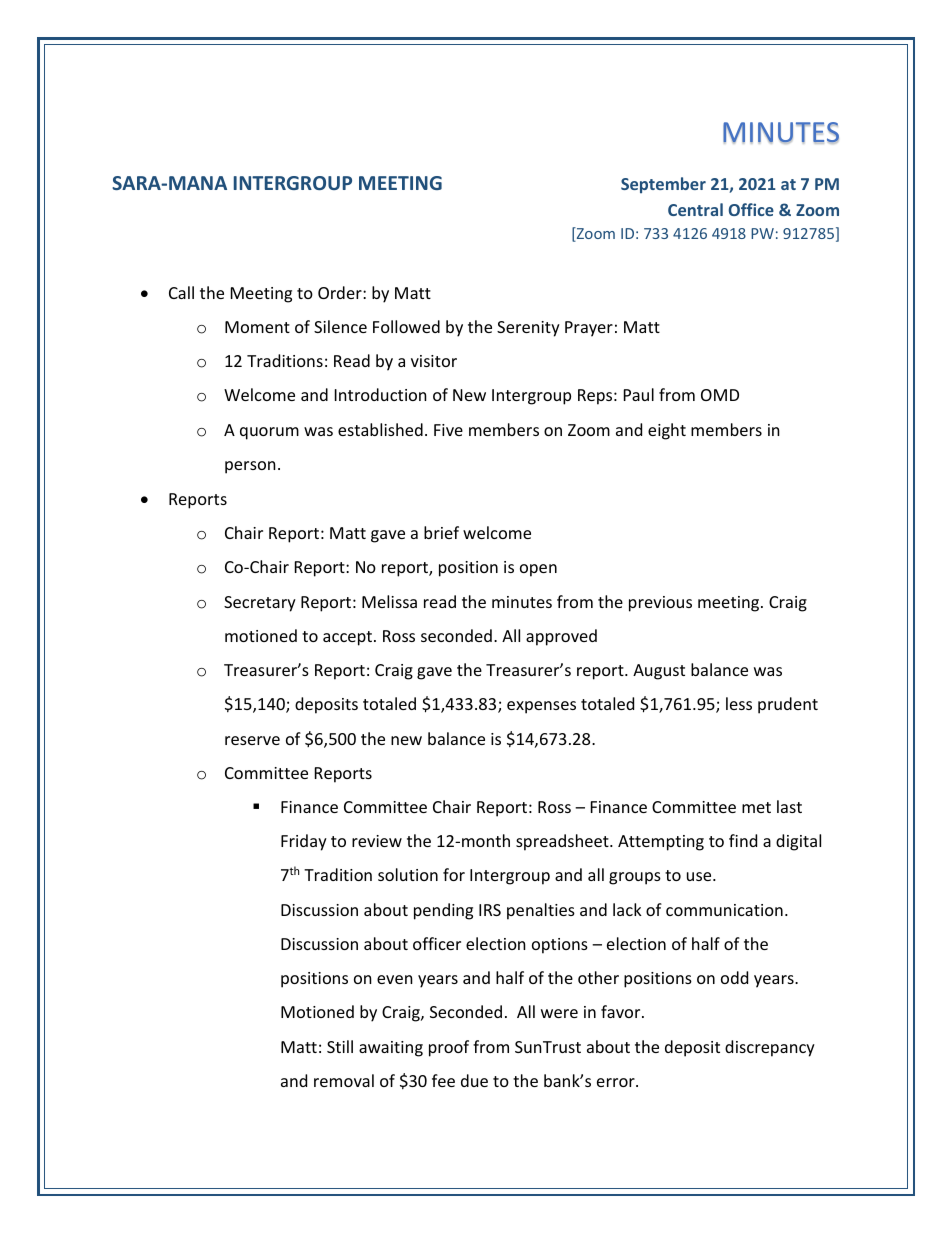 This screenshot has width=952, height=1233. I want to click on Serenity, so click(528, 329).
